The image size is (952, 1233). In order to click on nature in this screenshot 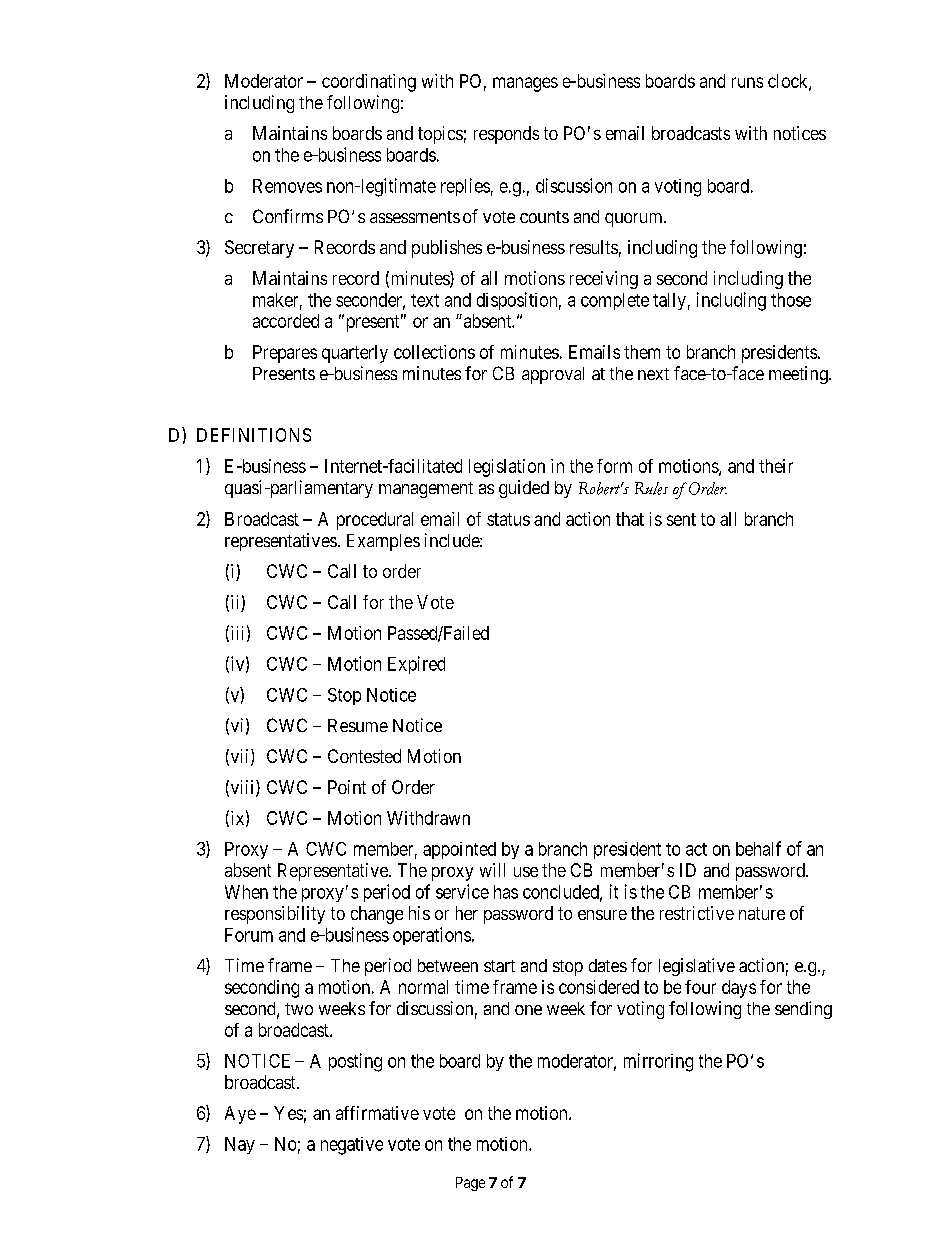, I will do `click(762, 913)`.
